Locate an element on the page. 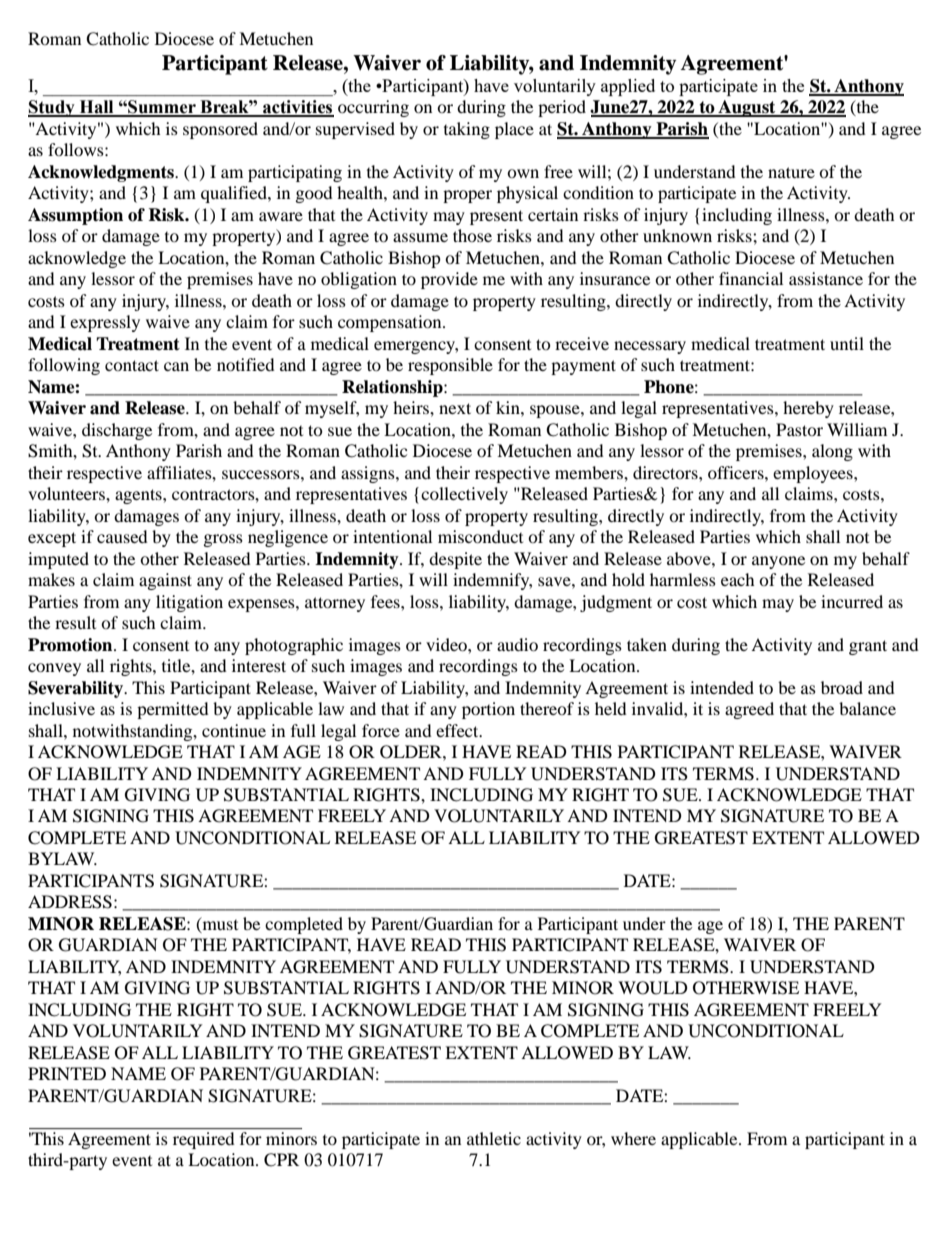 The height and width of the page is (1233, 952). sponsored is located at coordinates (220, 130).
